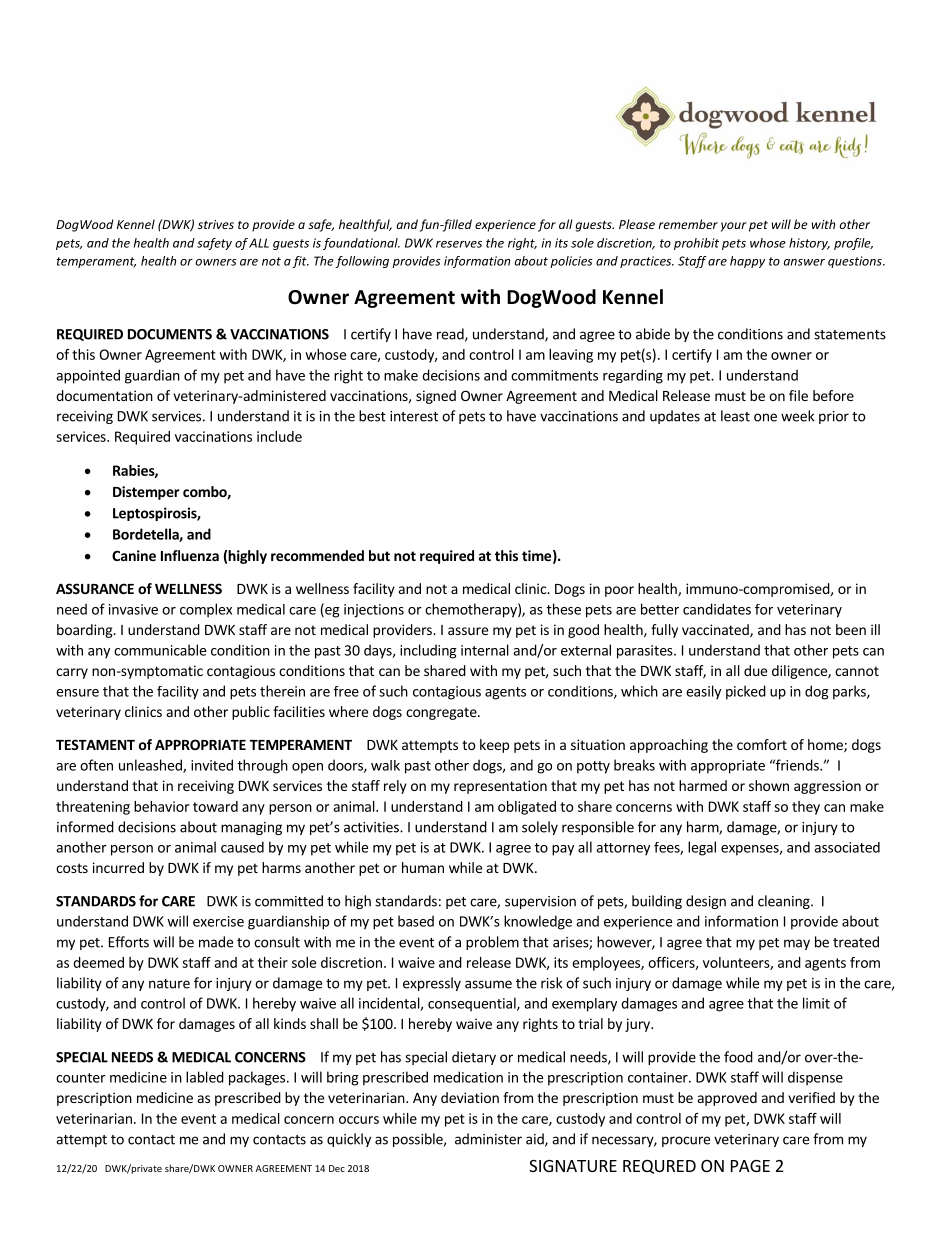 The height and width of the screenshot is (1233, 952). I want to click on documentation, so click(104, 395).
